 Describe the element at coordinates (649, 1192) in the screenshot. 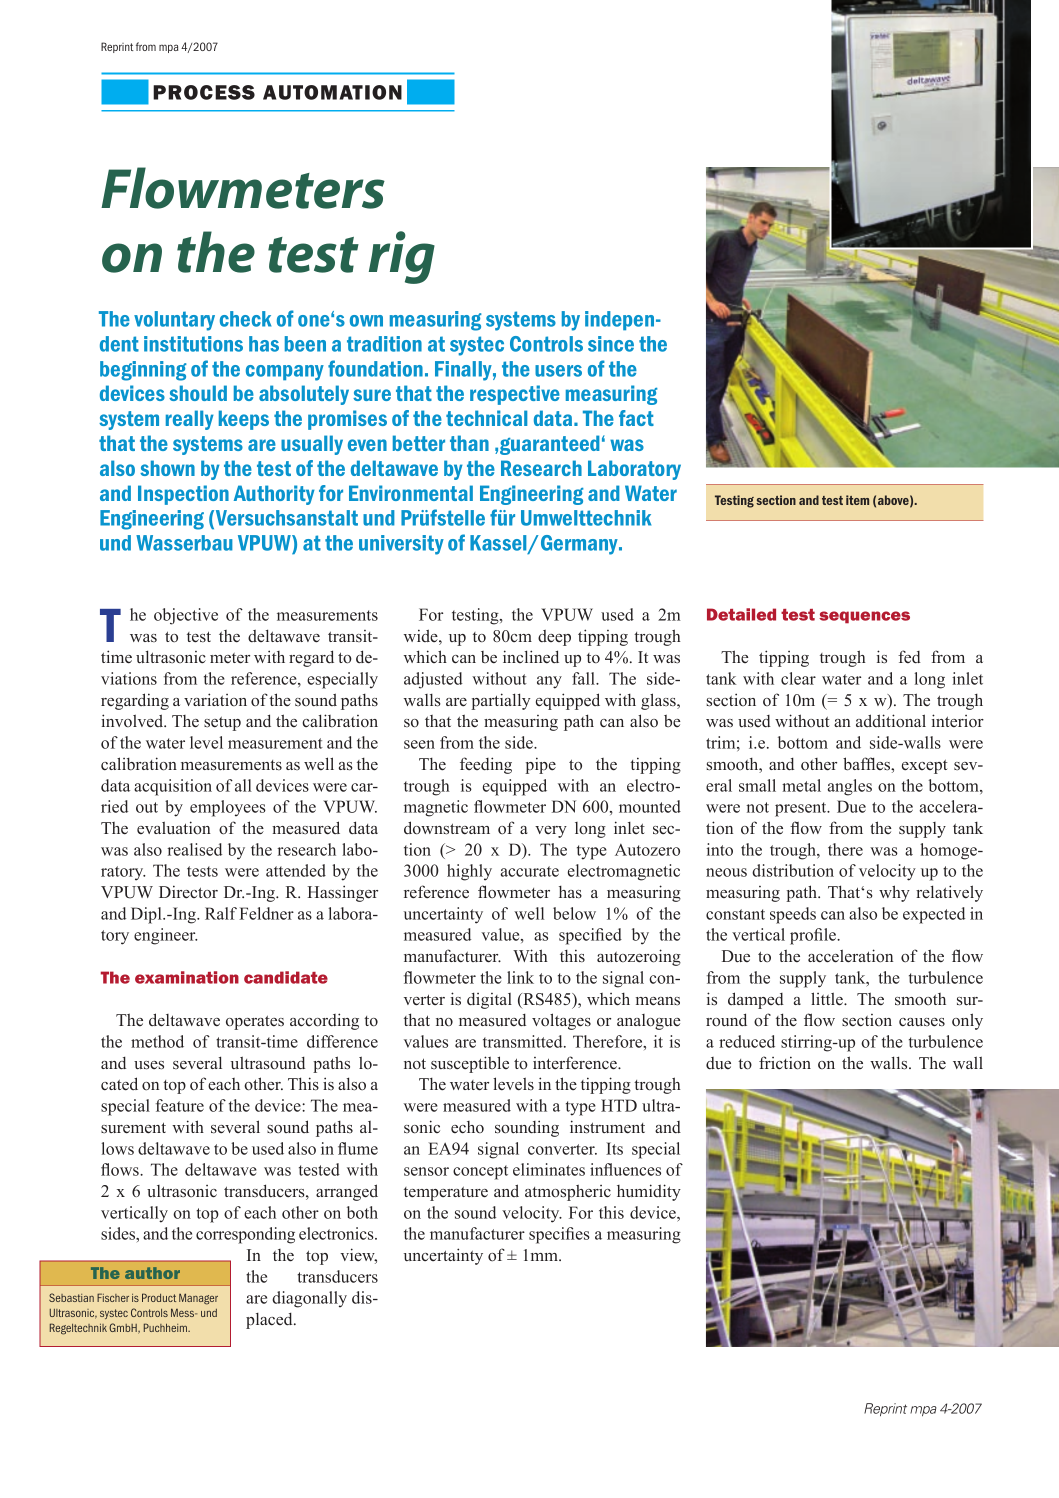

I see `humidity` at that location.
